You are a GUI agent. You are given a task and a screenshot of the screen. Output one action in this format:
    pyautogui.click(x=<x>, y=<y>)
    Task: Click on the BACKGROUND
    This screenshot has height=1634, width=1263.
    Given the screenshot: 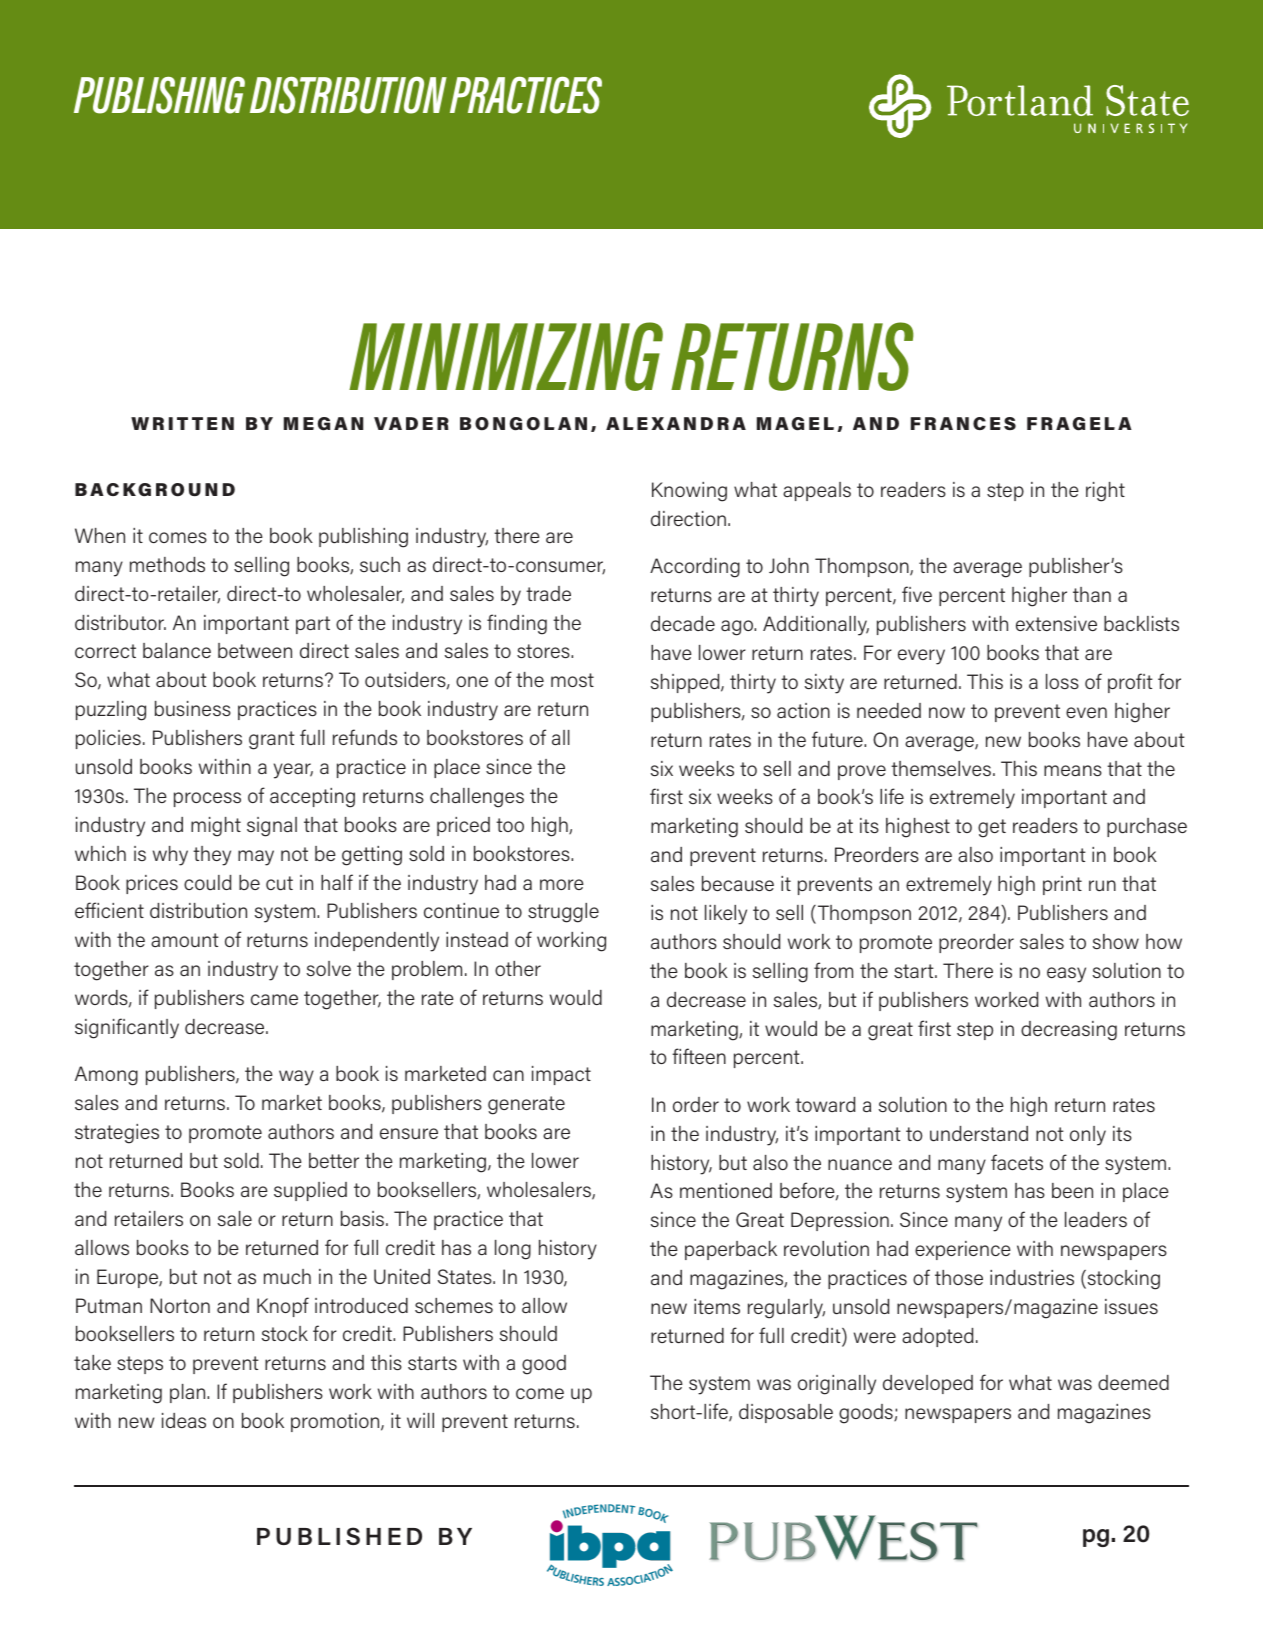 What is the action you would take?
    pyautogui.click(x=155, y=490)
